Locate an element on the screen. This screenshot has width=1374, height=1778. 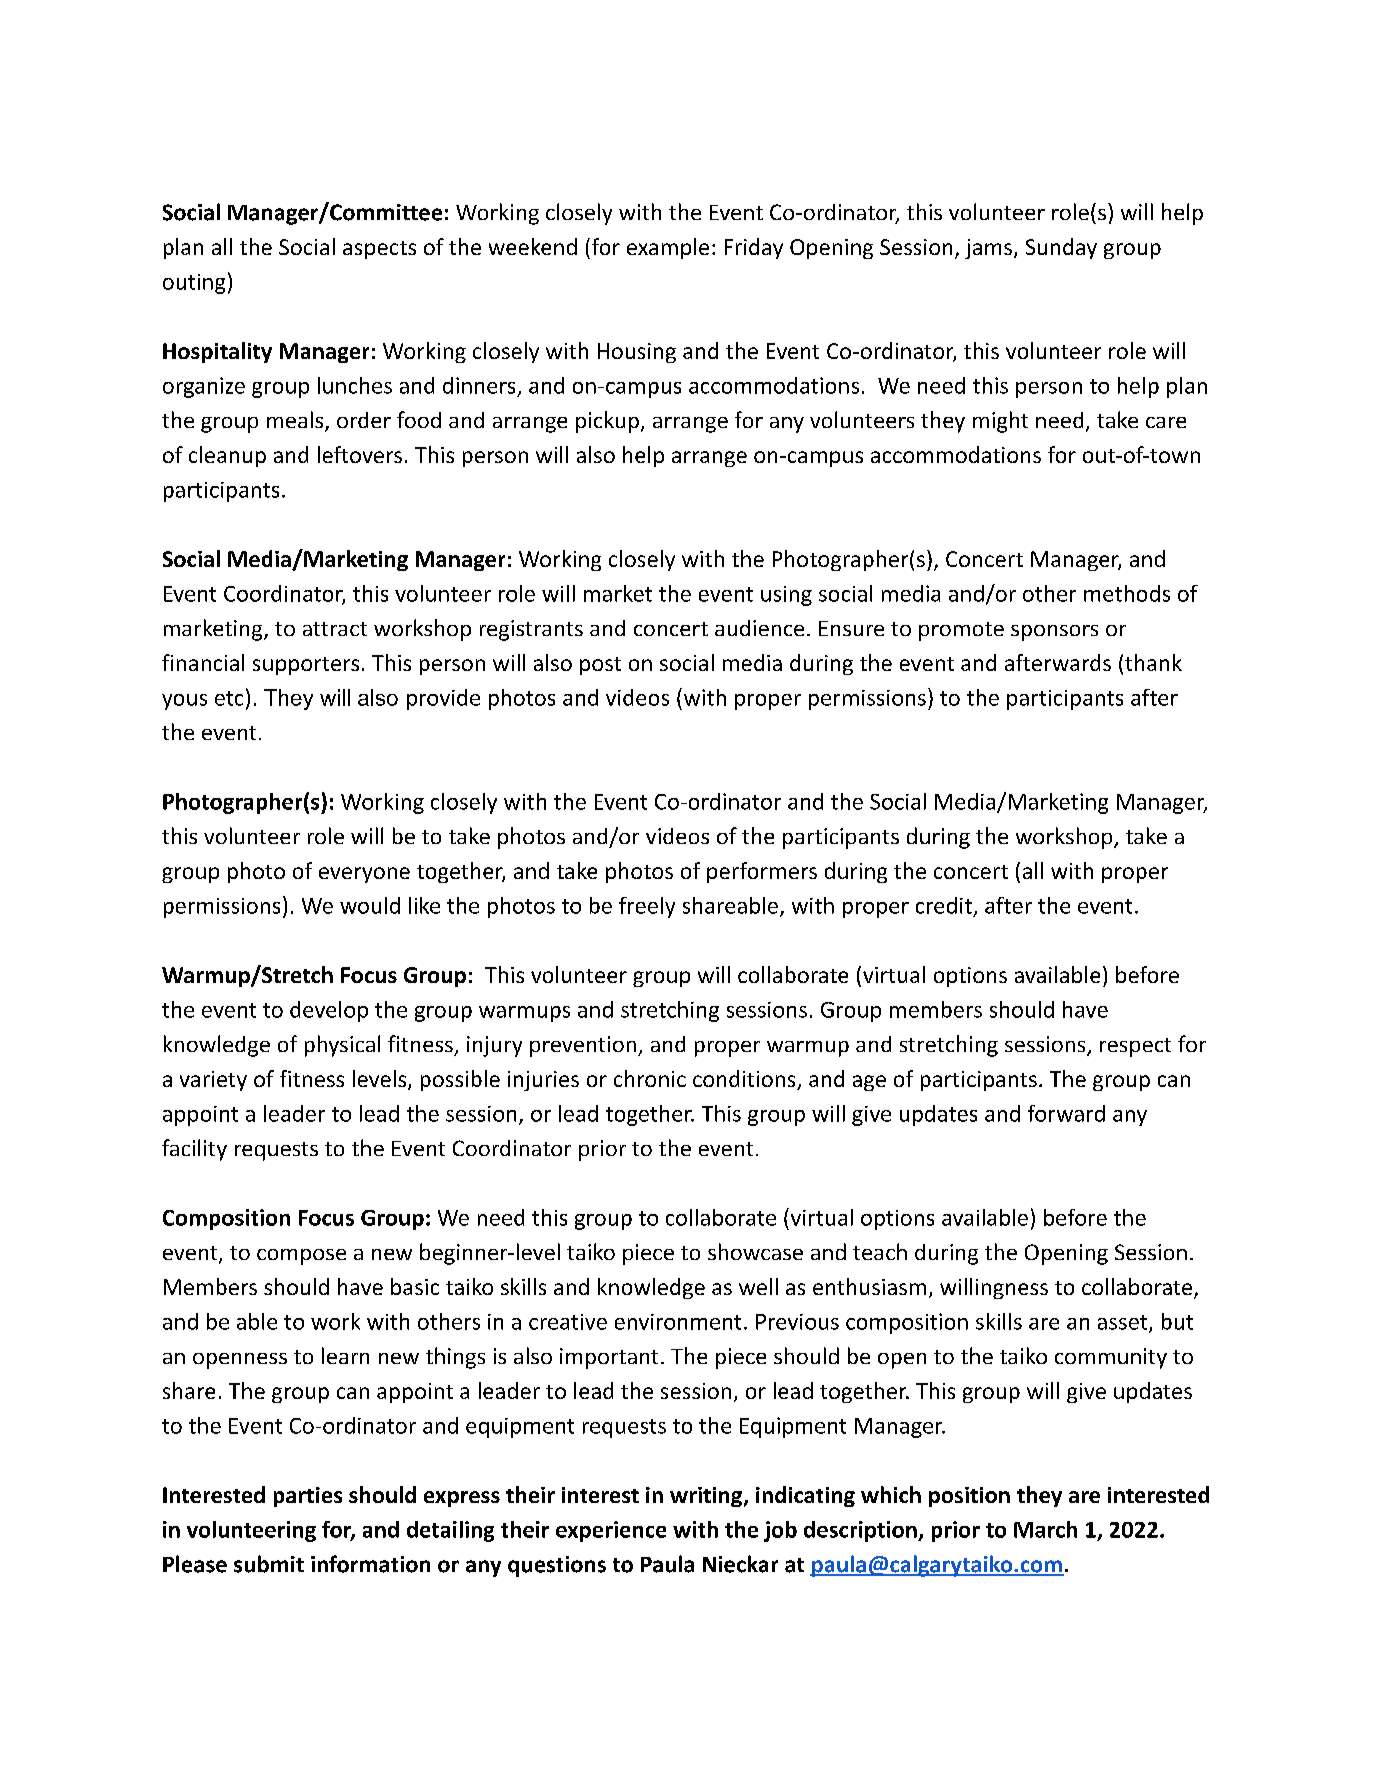
Sunday is located at coordinates (1061, 248).
